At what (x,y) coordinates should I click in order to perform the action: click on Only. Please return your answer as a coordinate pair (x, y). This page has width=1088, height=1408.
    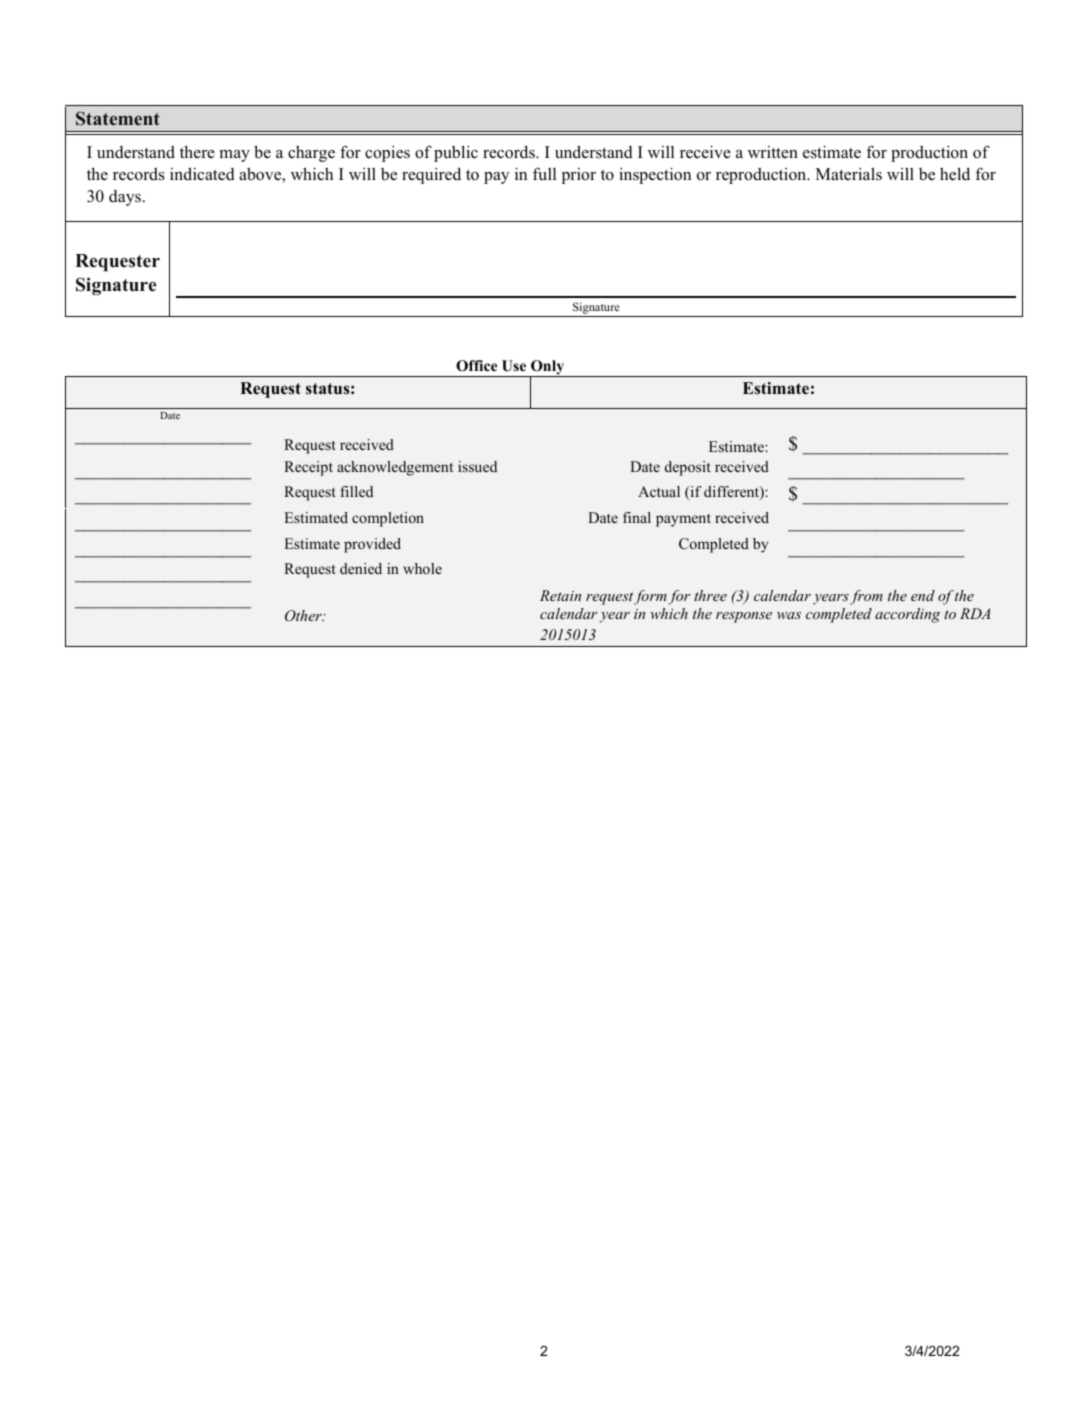
    Looking at the image, I should click on (548, 368).
